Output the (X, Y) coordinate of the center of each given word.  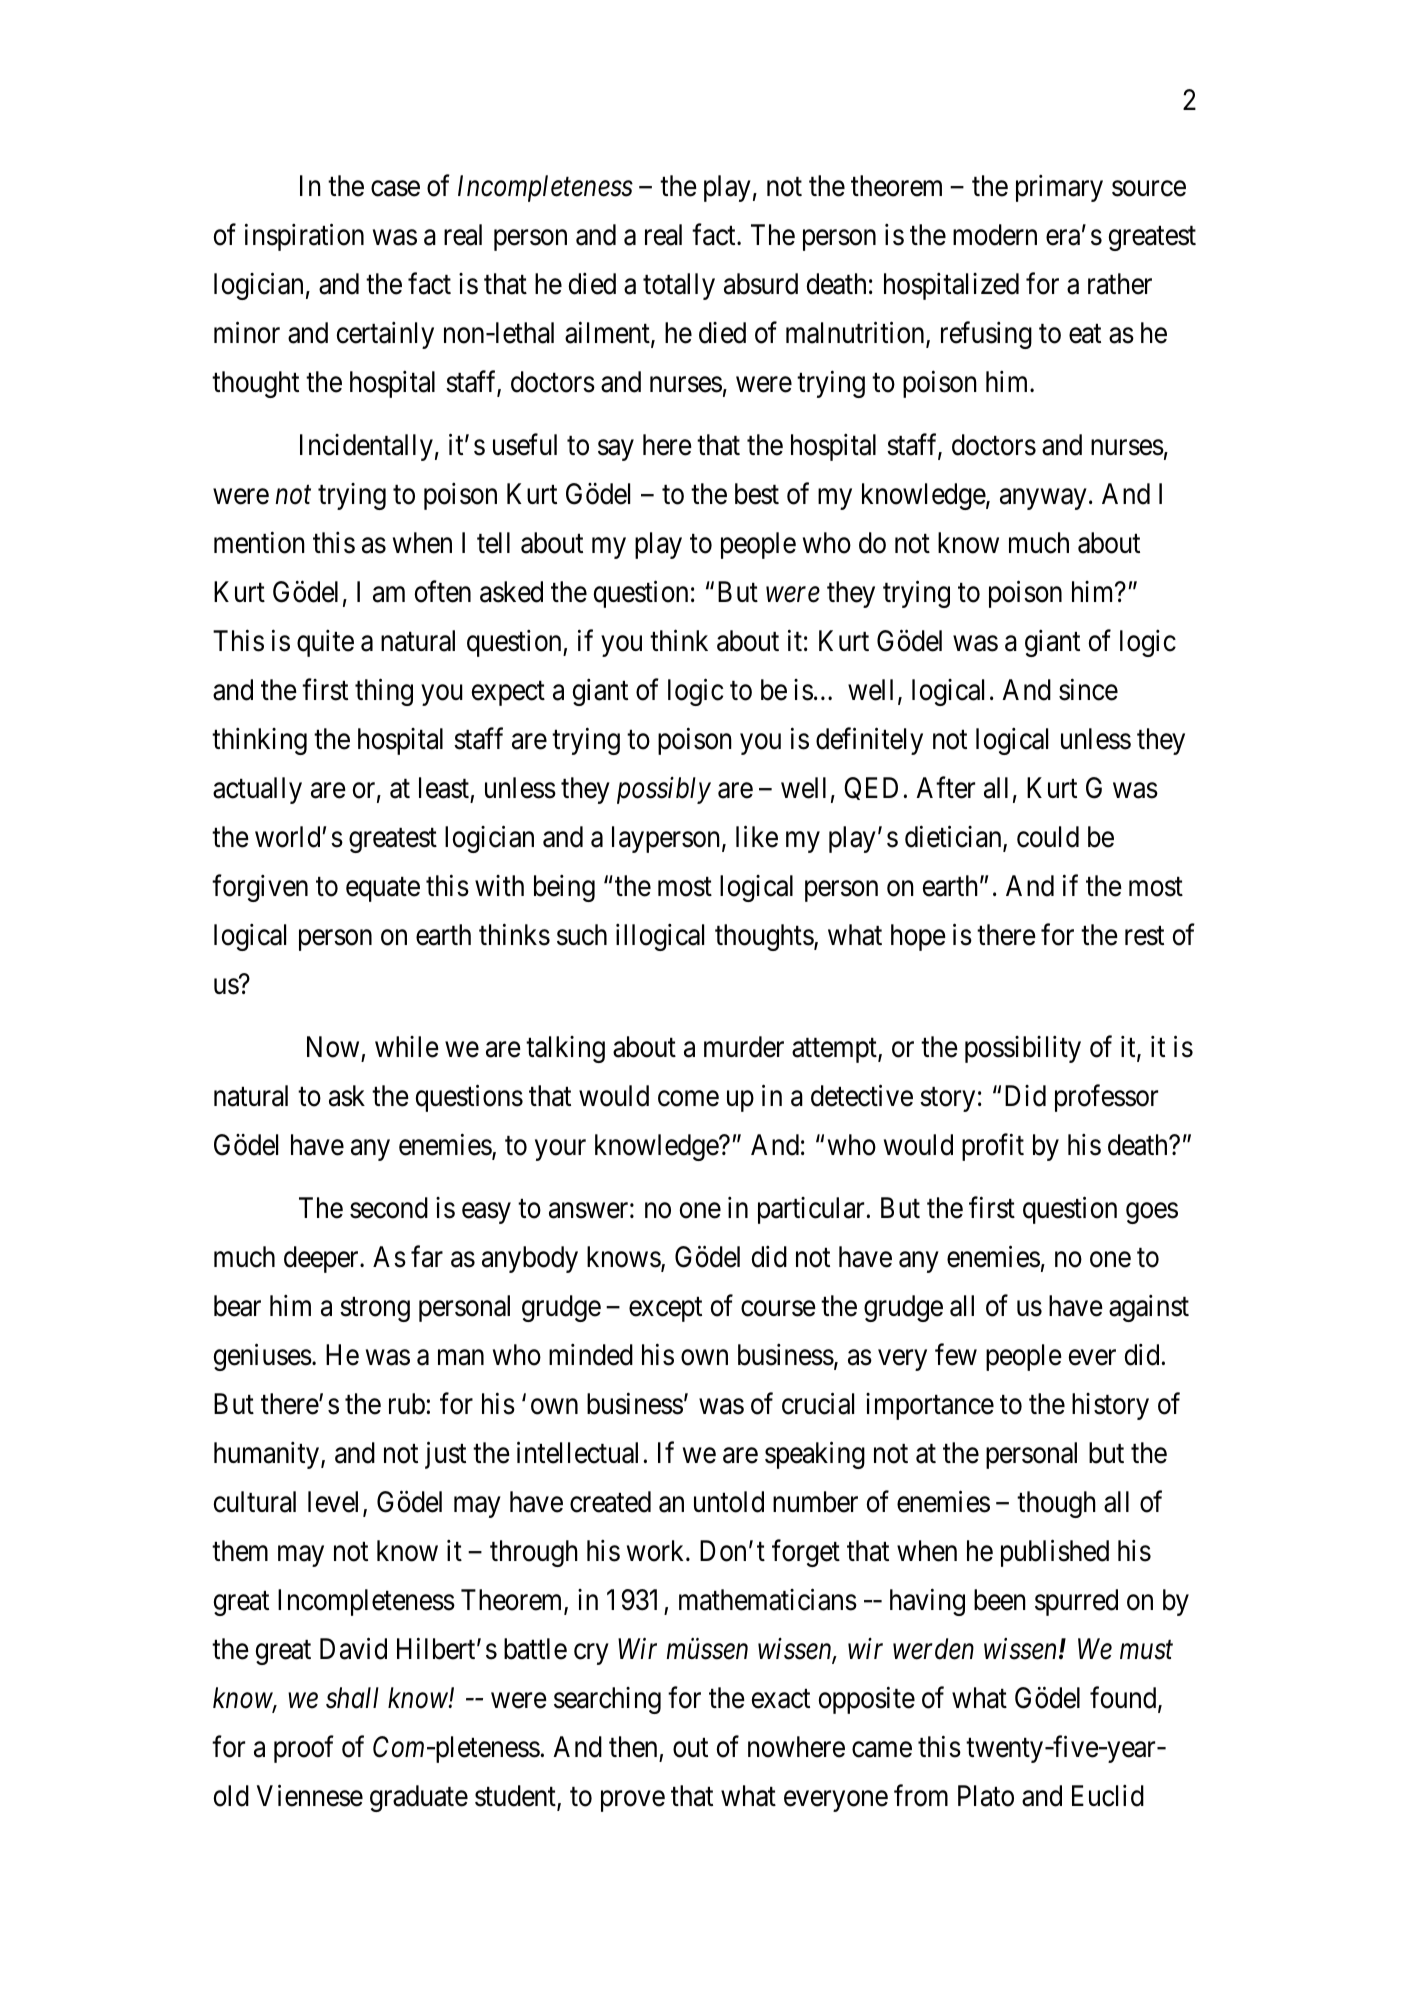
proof (304, 1749)
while (407, 1047)
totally (679, 286)
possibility (1023, 1049)
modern (995, 235)
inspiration (304, 237)
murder (744, 1047)
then (633, 1747)
